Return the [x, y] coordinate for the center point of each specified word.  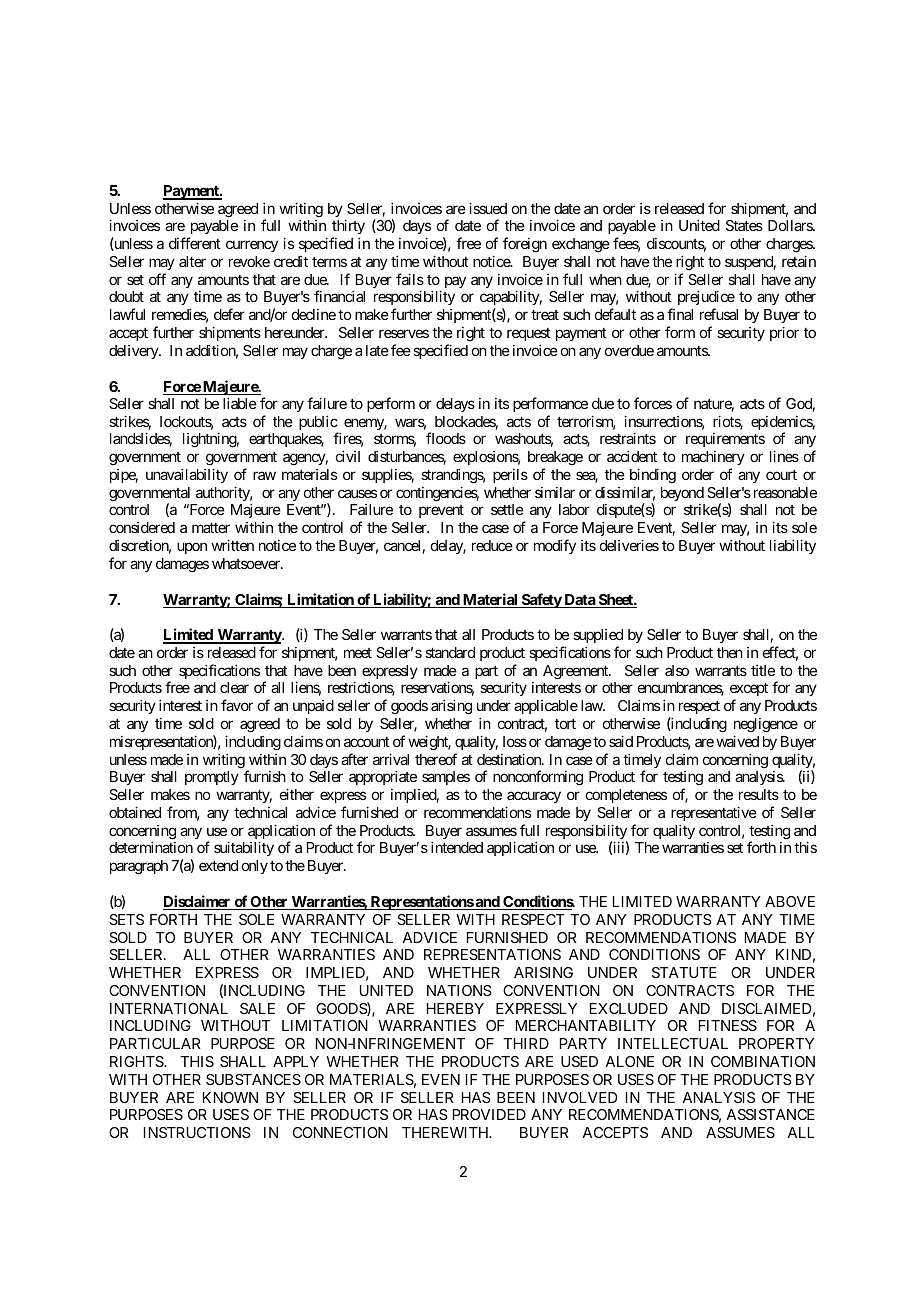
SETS [126, 919]
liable [240, 403]
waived [737, 741]
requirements [725, 440]
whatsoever [247, 563]
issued [488, 208]
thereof [436, 759]
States [744, 225]
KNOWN [230, 1097]
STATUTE [684, 972]
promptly [212, 778]
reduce [492, 545]
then [730, 652]
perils [510, 476]
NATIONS [459, 990]
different [195, 243]
